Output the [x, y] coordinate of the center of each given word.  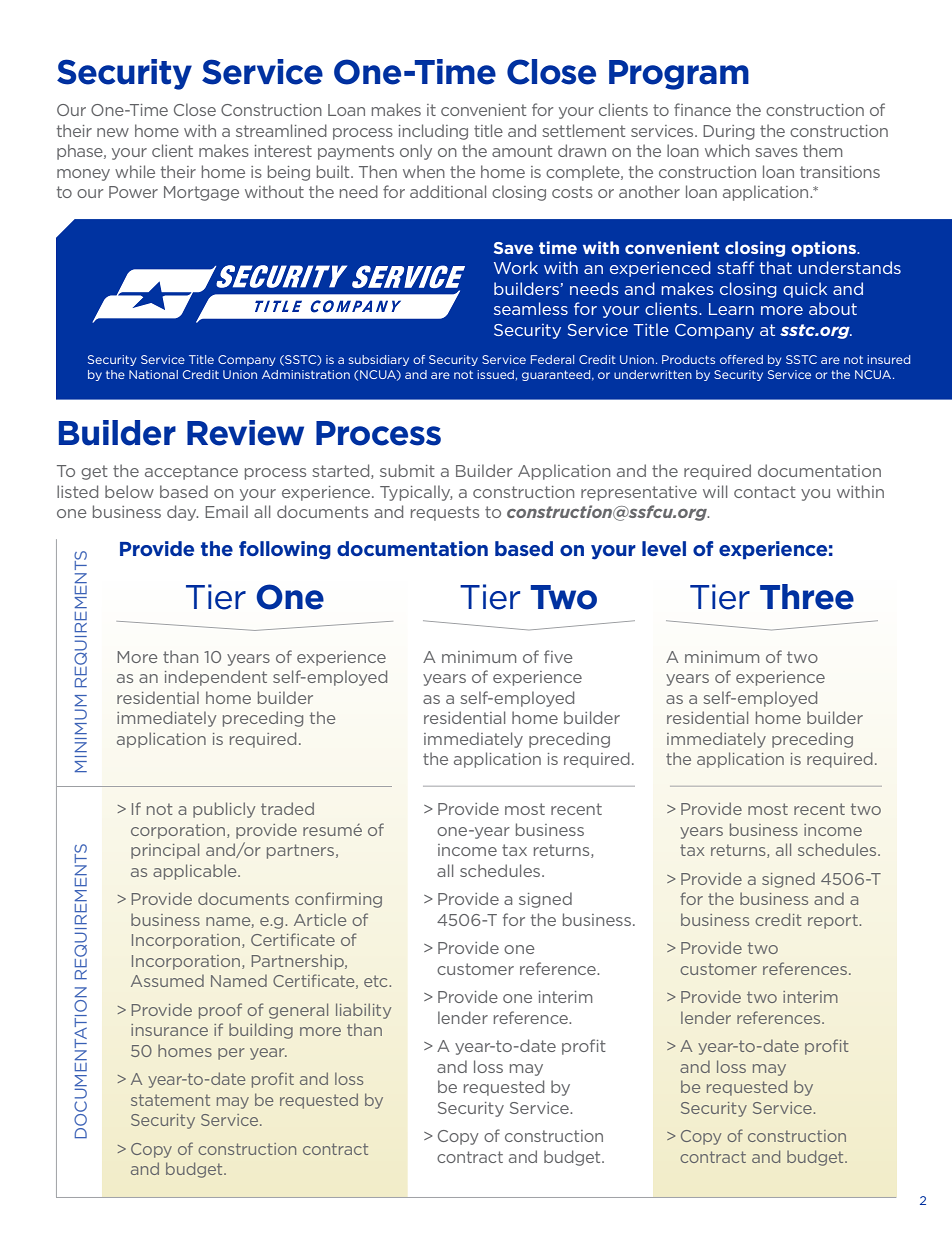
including [433, 132]
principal [165, 851]
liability [363, 1011]
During [729, 132]
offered [741, 359]
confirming [338, 900]
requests [445, 513]
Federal [552, 359]
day [182, 513]
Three [807, 597]
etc [377, 981]
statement [170, 1100]
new [113, 132]
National [153, 374]
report [834, 921]
